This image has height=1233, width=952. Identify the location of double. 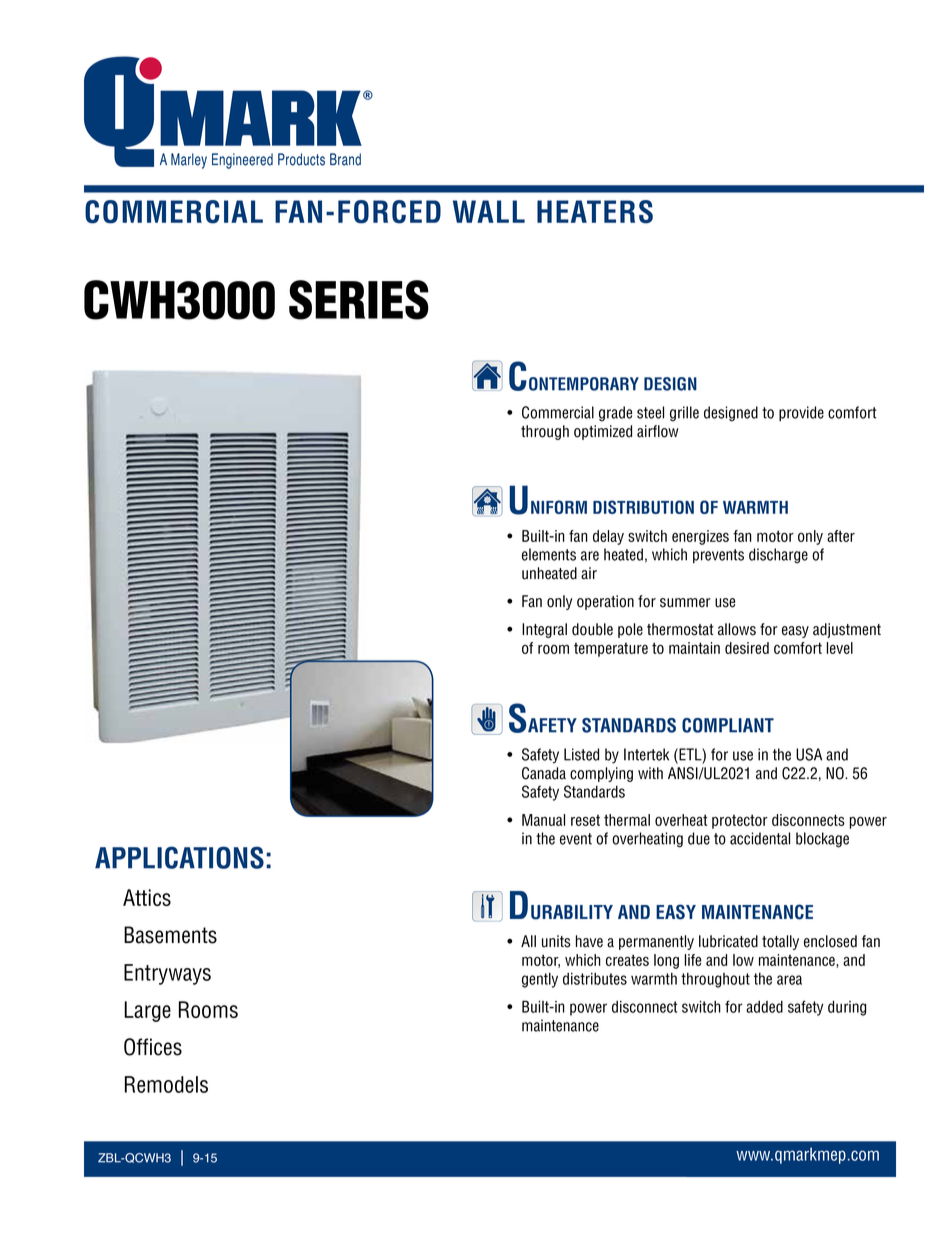
(592, 629).
